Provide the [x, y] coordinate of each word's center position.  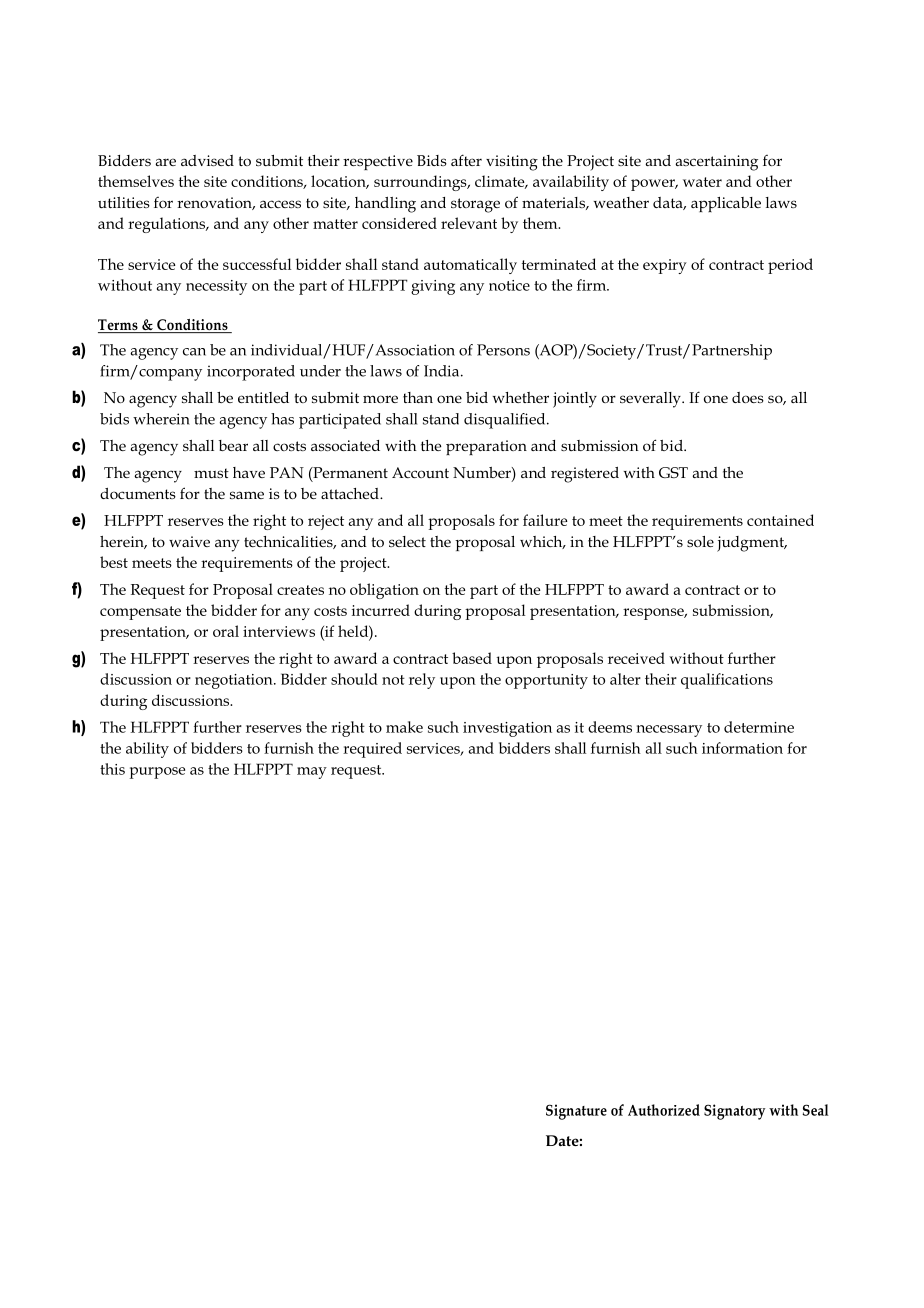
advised [207, 160]
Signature [576, 1112]
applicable [726, 204]
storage [475, 205]
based [472, 658]
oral [226, 631]
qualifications [727, 681]
